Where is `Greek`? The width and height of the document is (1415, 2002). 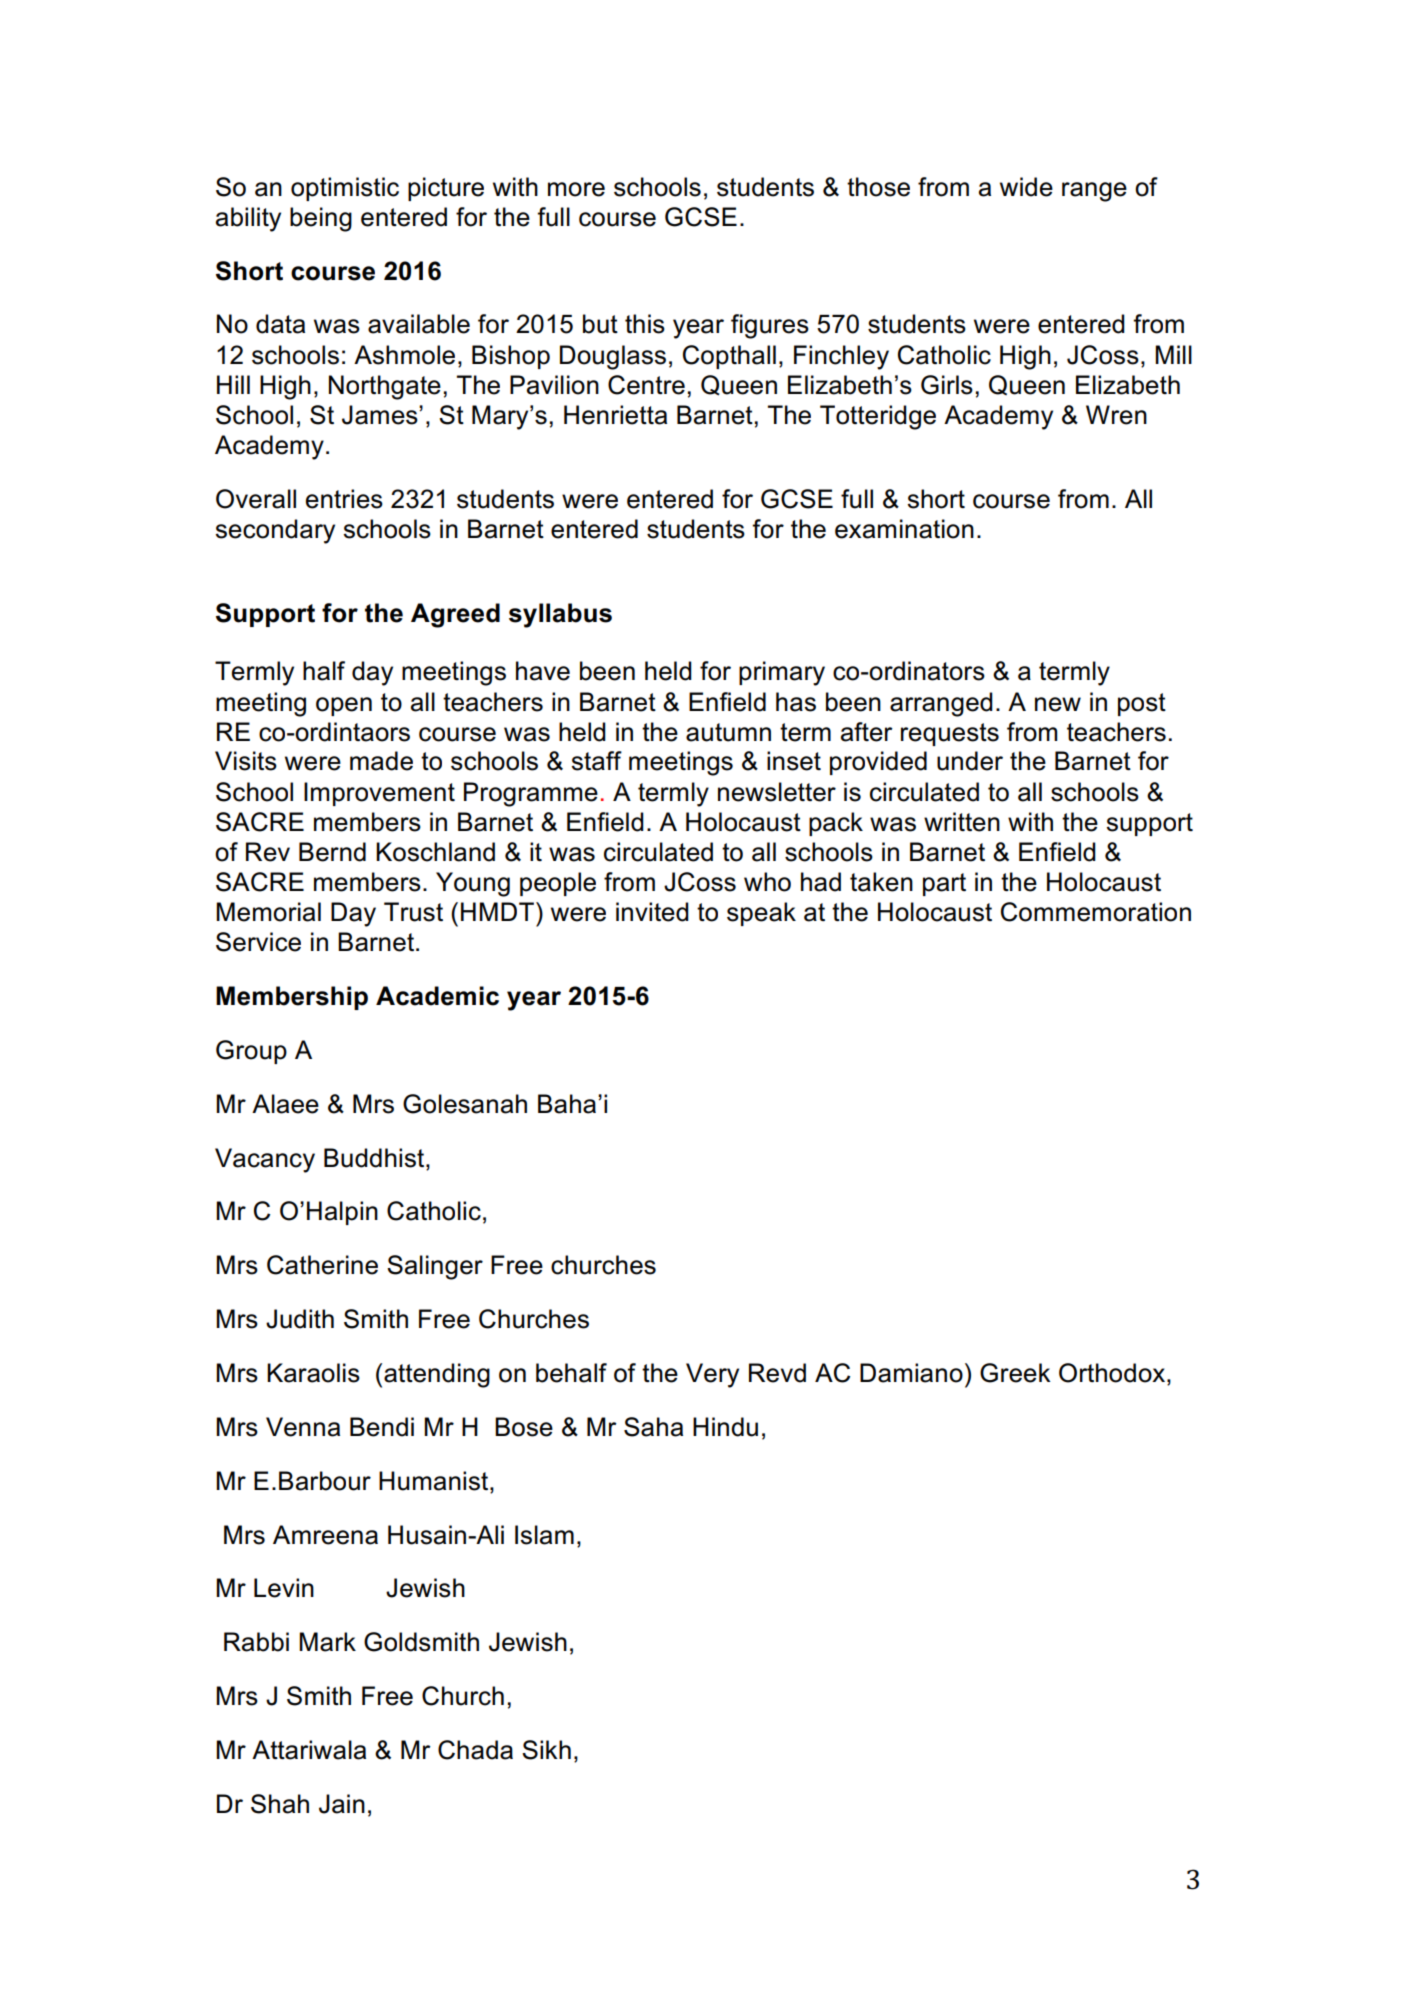
Greek is located at coordinates (1015, 1373).
